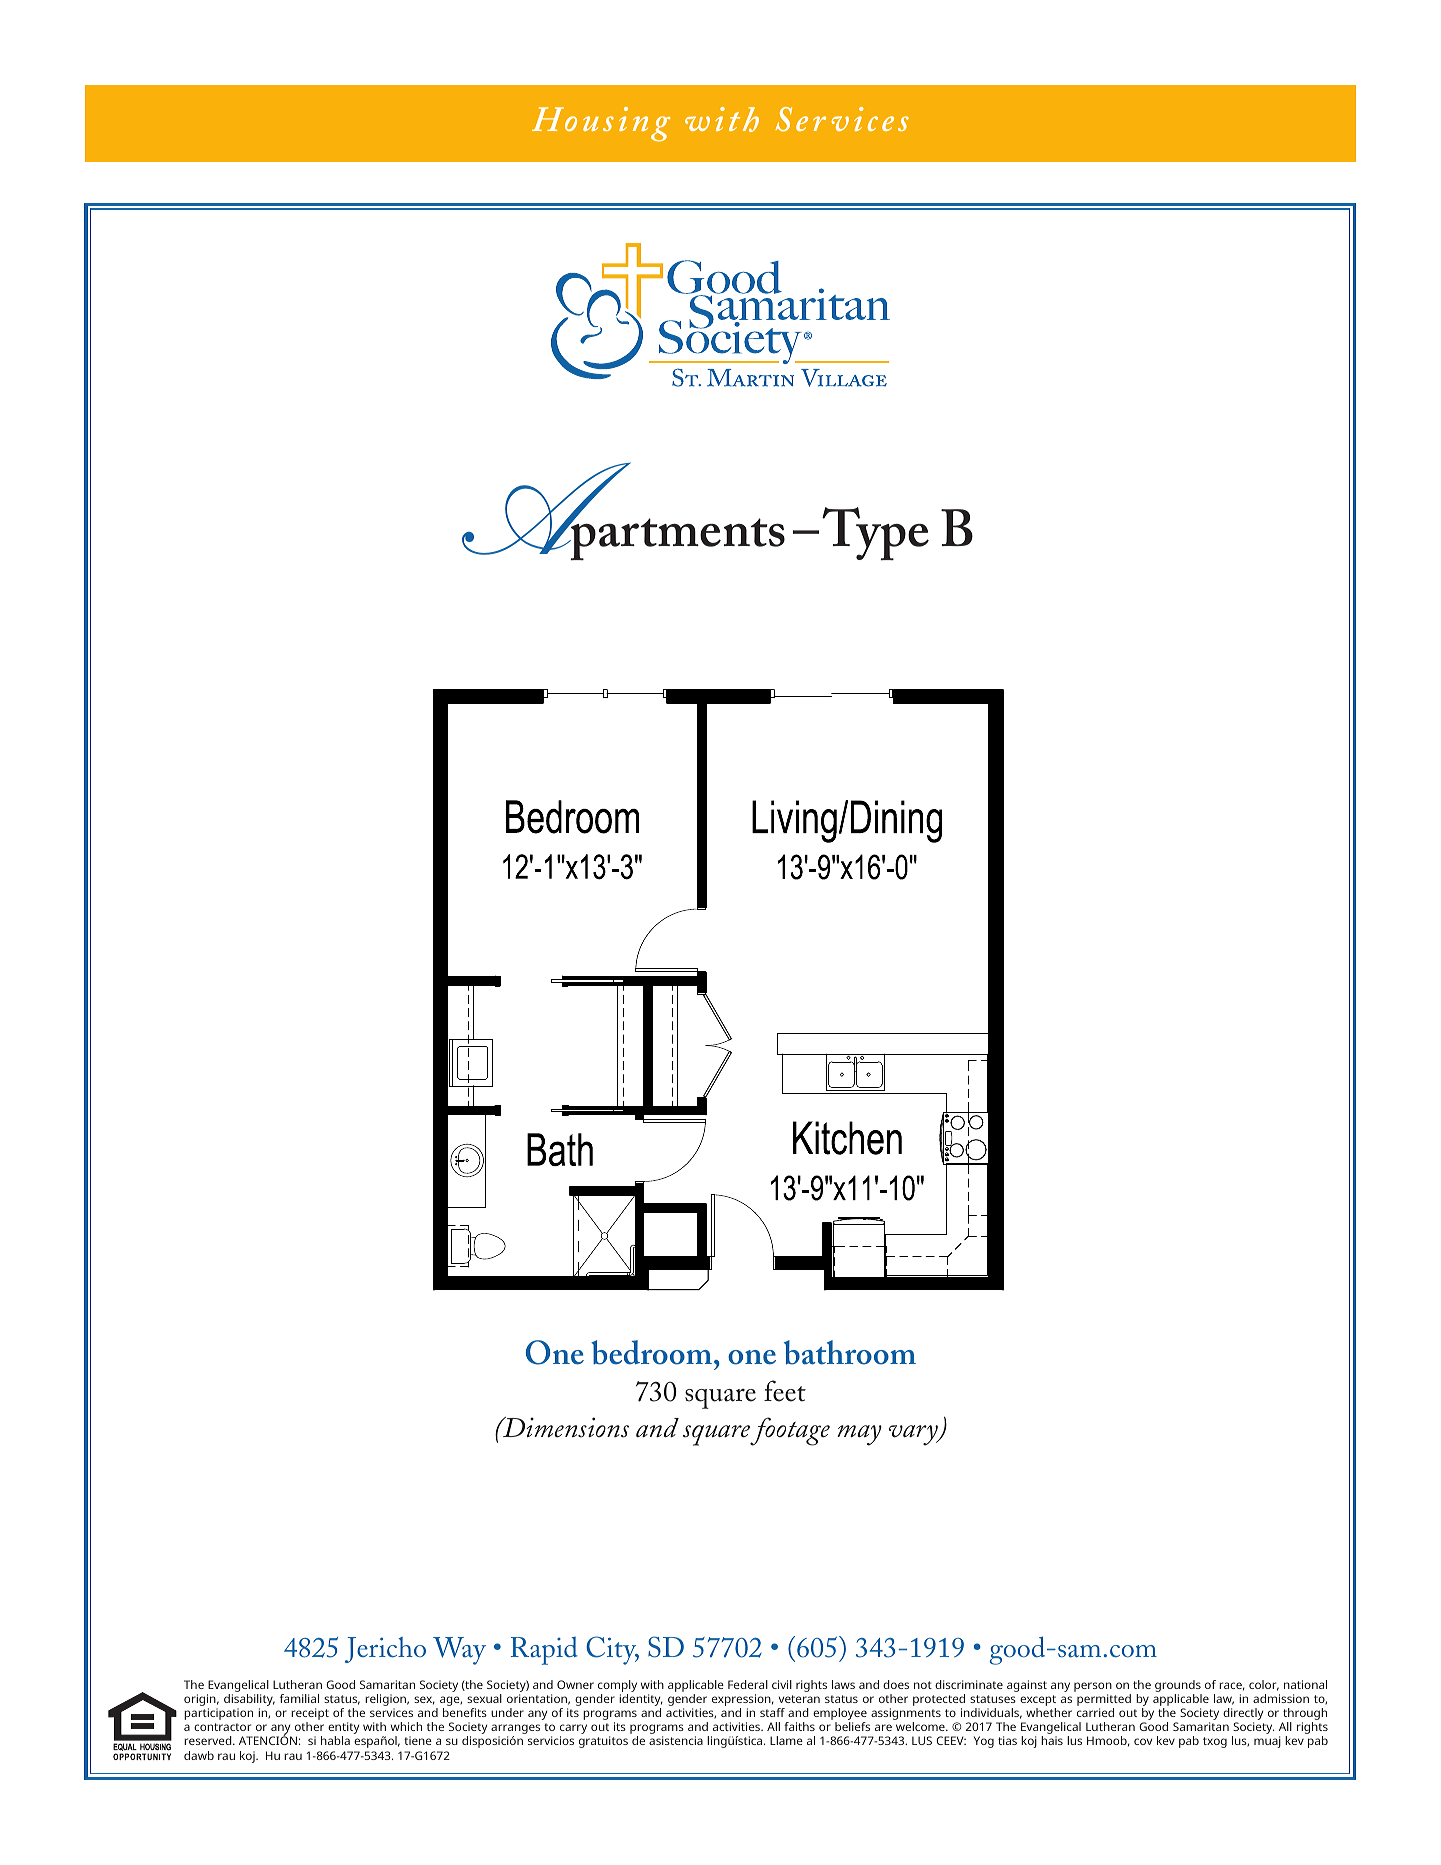 Image resolution: width=1441 pixels, height=1865 pixels. I want to click on Dimensions, so click(565, 1427).
